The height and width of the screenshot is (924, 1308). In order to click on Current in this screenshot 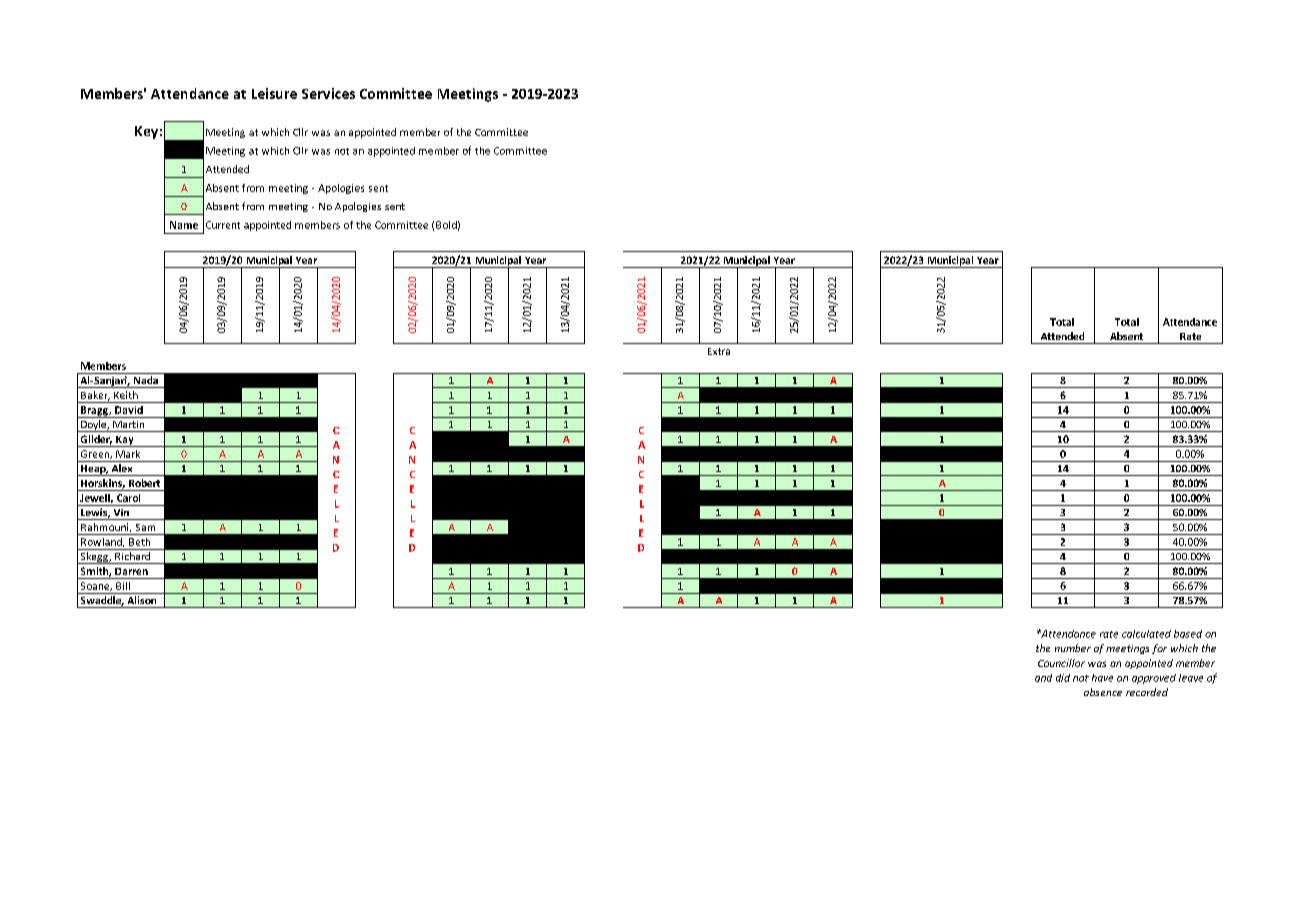, I will do `click(223, 225)`.
